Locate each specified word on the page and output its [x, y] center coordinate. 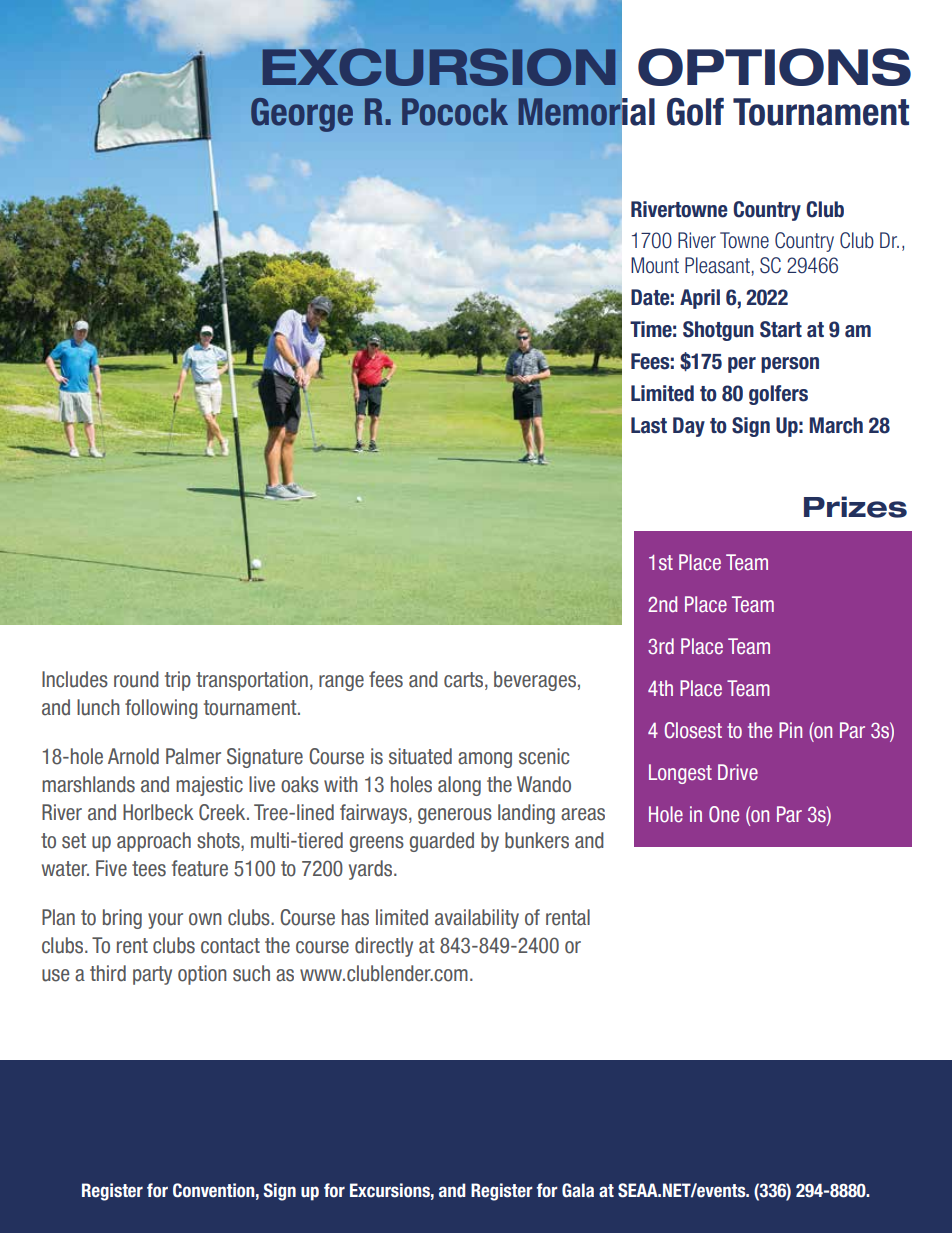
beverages [535, 681]
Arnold [133, 756]
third [108, 973]
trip [178, 681]
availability [477, 919]
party [152, 975]
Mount [655, 265]
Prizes [855, 507]
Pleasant [718, 266]
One [724, 814]
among [485, 760]
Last [649, 425]
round [136, 679]
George [302, 115]
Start [781, 329]
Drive [738, 772]
